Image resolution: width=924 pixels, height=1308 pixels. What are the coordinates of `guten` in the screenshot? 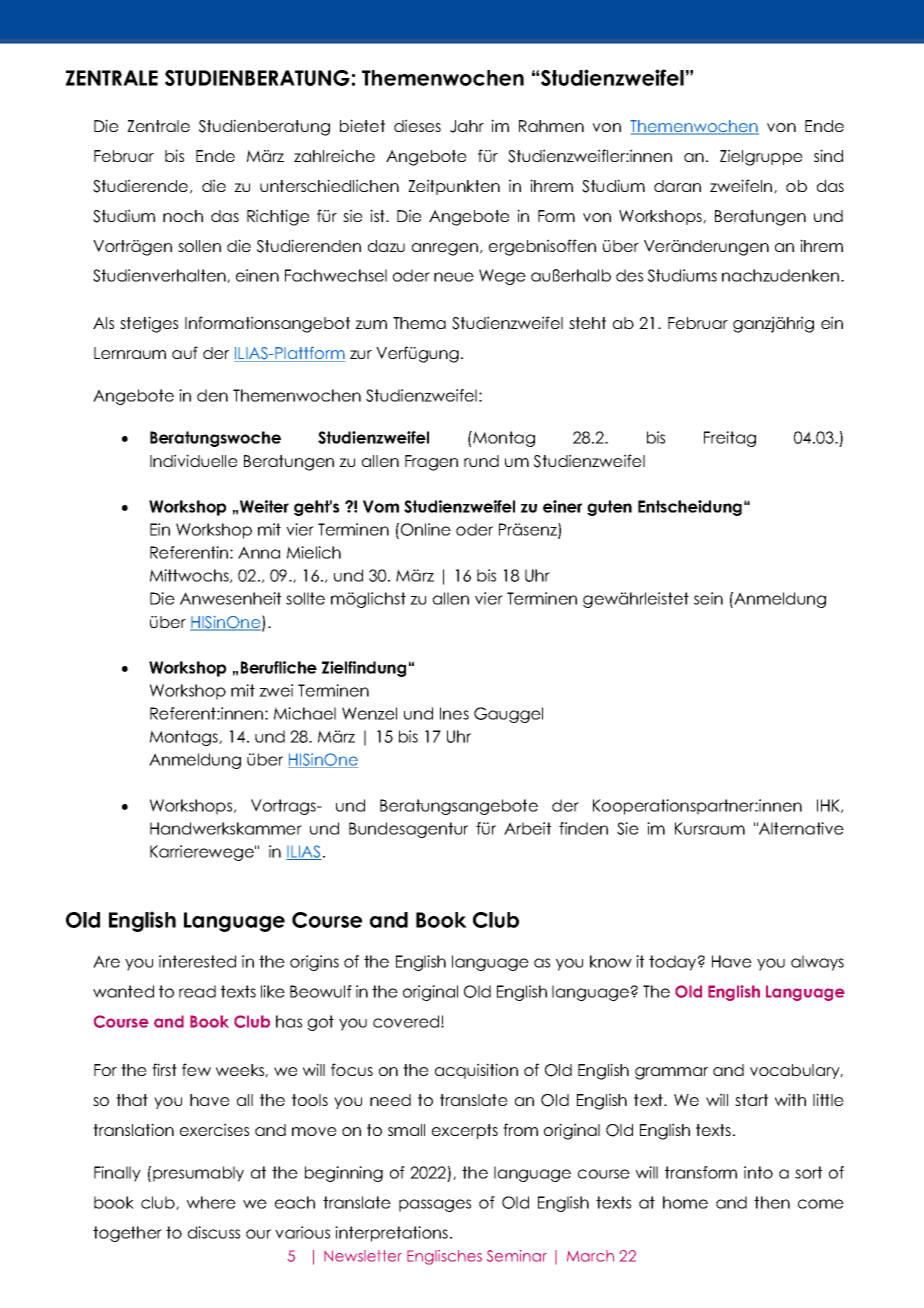 It's located at (609, 508).
